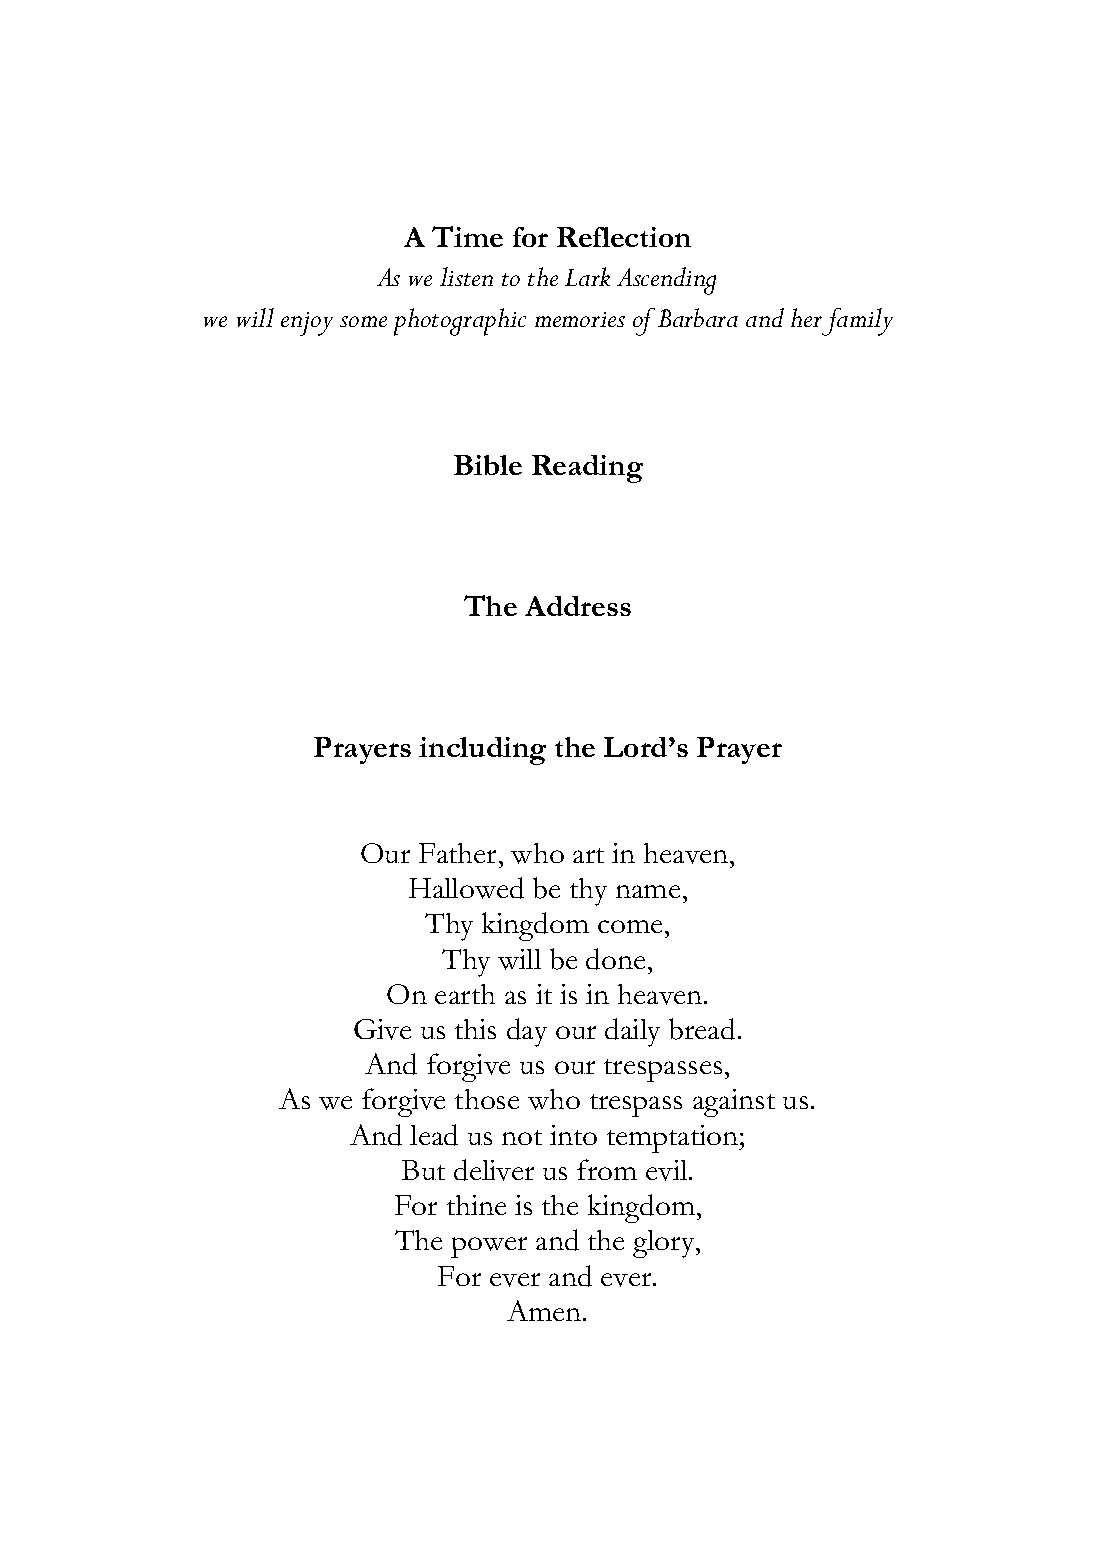 This document has height=1550, width=1096. What do you see at coordinates (702, 1029) in the document?
I see `bread` at bounding box center [702, 1029].
